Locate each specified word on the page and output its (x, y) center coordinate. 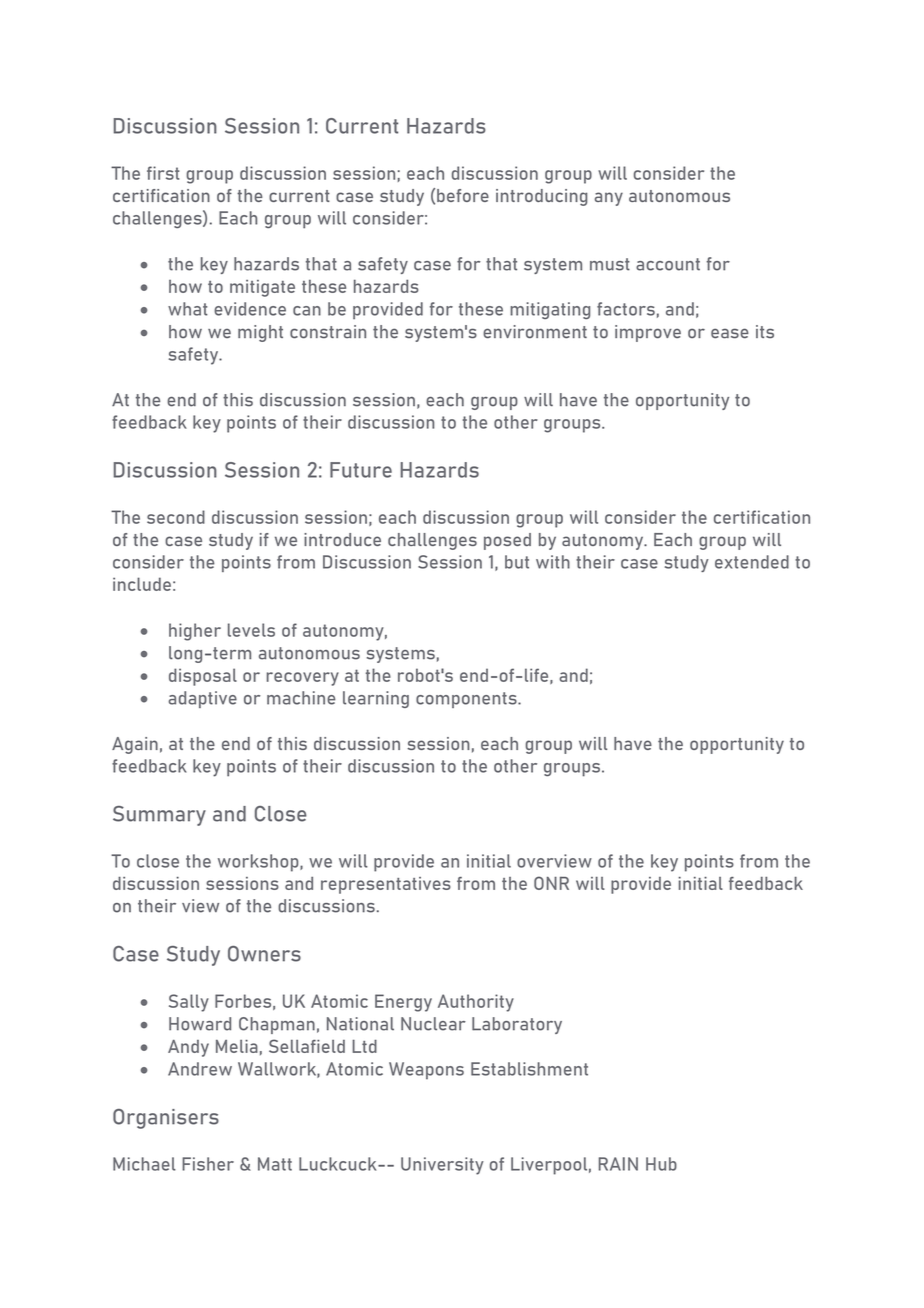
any (609, 199)
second (176, 517)
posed (507, 541)
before (463, 195)
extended (752, 562)
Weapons (426, 1070)
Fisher (208, 1164)
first (163, 173)
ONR (551, 883)
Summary (159, 816)
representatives (386, 885)
